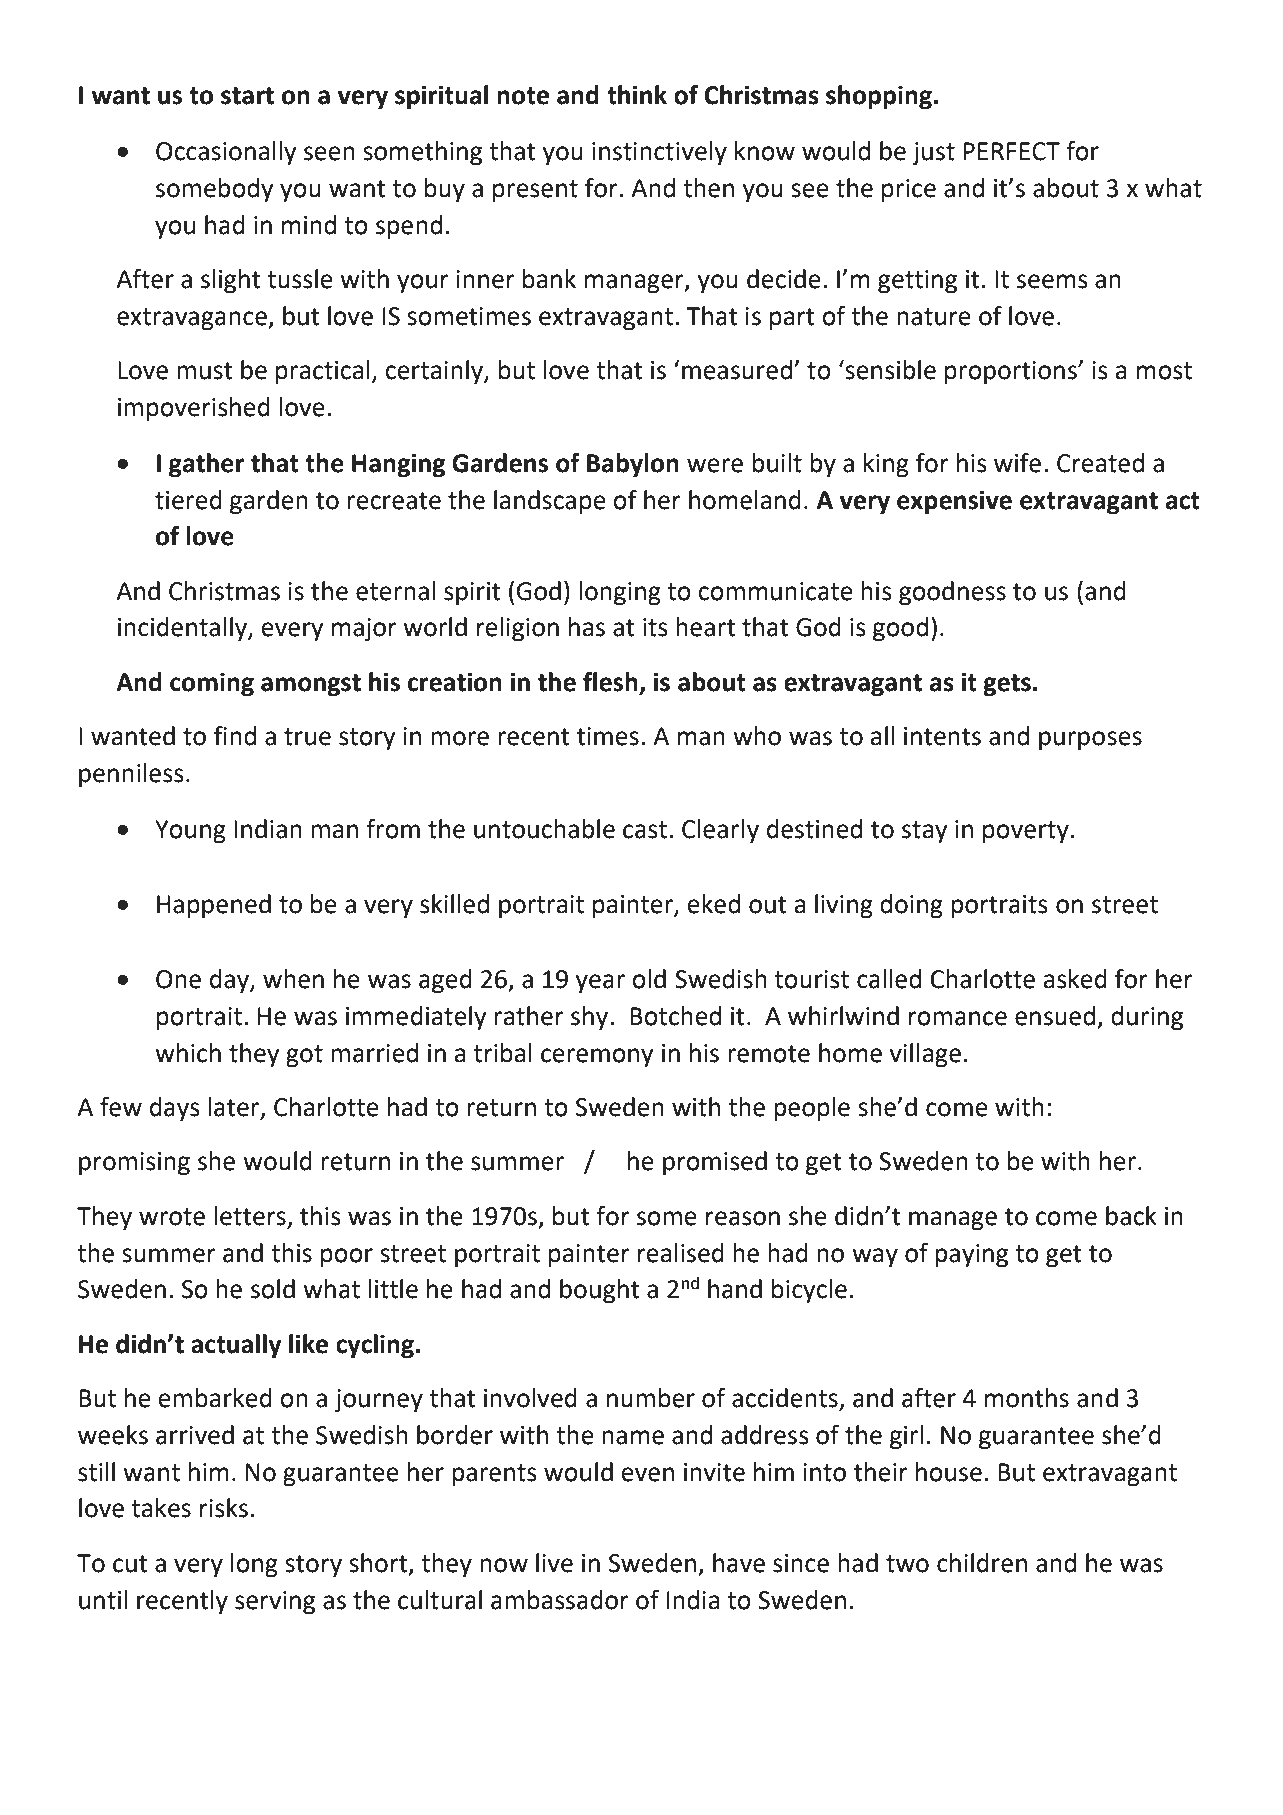 The height and width of the page is (1815, 1283). What do you see at coordinates (1011, 151) in the page?
I see `PERFECT` at bounding box center [1011, 151].
